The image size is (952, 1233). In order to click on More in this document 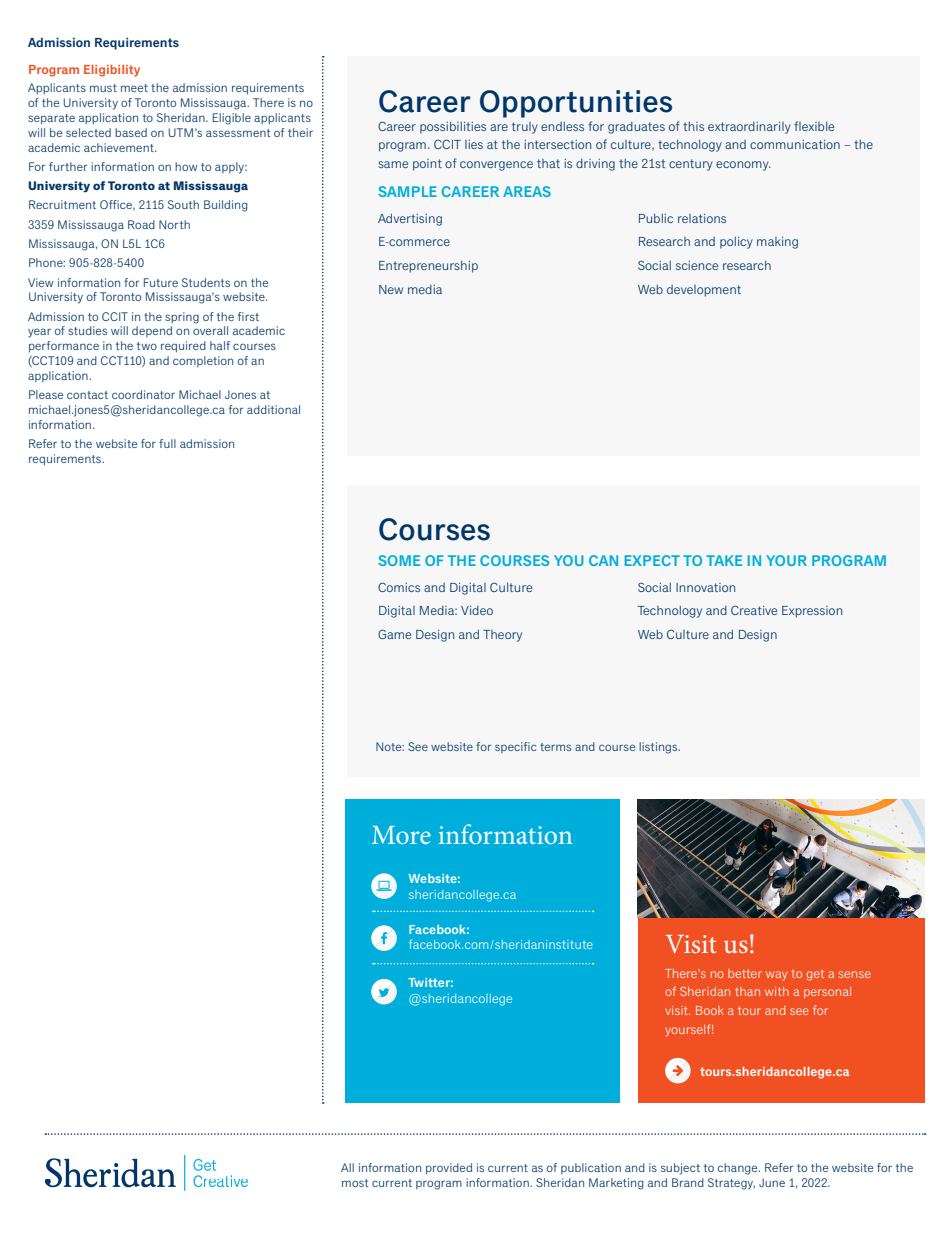, I will do `click(401, 835)`.
